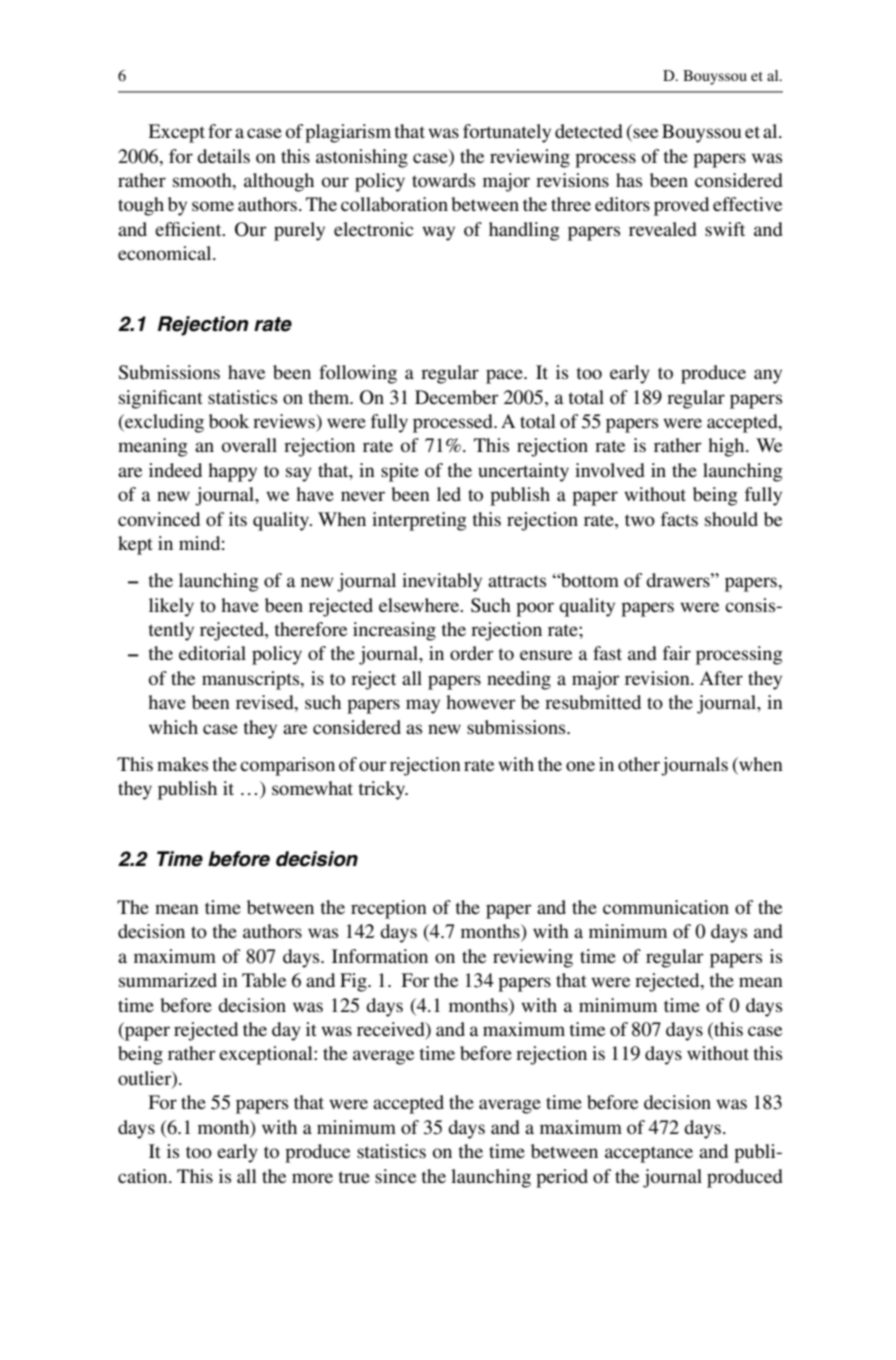 The height and width of the screenshot is (1360, 896). Describe the element at coordinates (229, 421) in the screenshot. I see `book` at that location.
